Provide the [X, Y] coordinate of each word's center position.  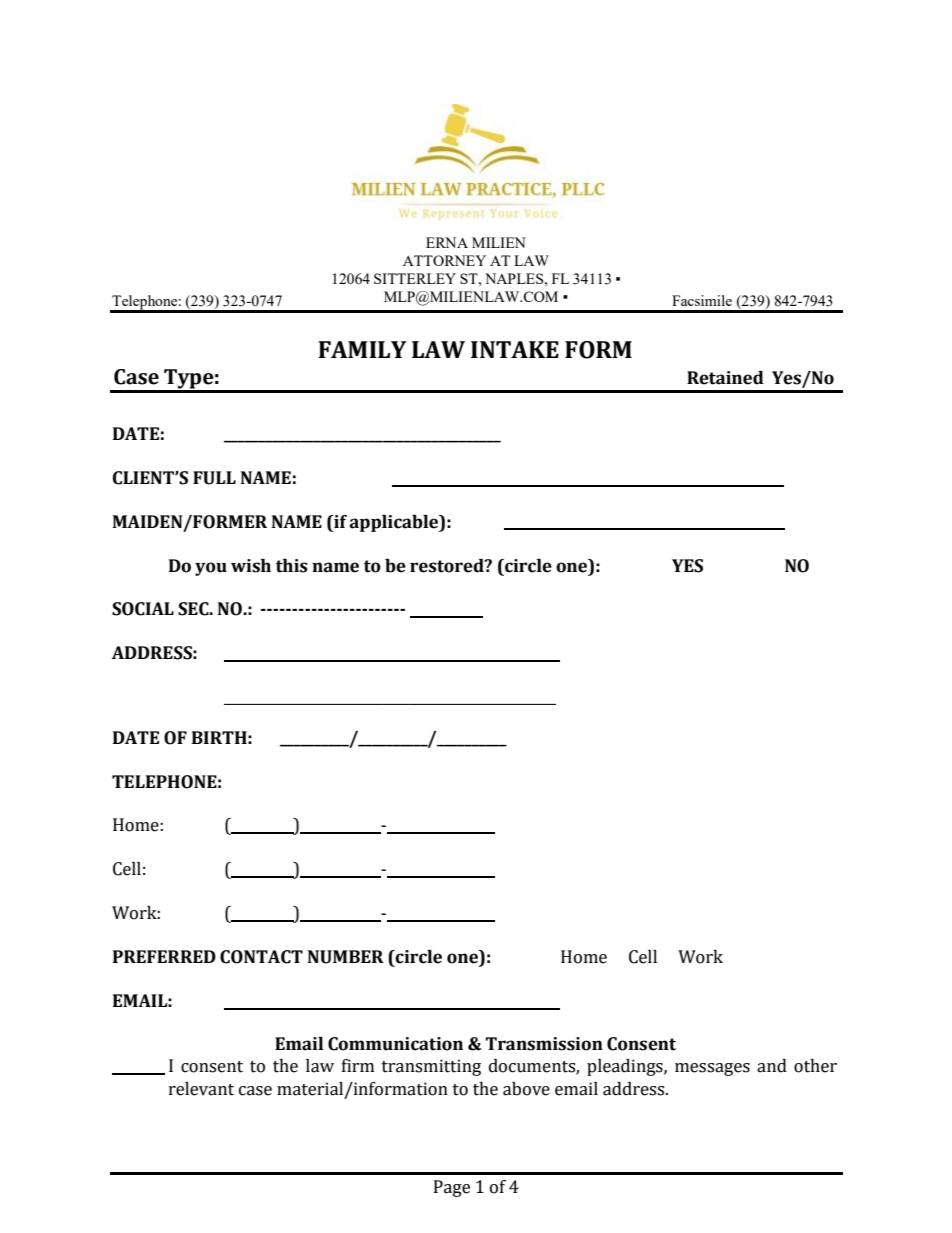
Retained [725, 378]
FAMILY [362, 349]
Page [452, 1188]
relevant [201, 1089]
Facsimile [702, 300]
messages [712, 1069]
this [292, 566]
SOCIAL [143, 609]
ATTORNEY [444, 260]
